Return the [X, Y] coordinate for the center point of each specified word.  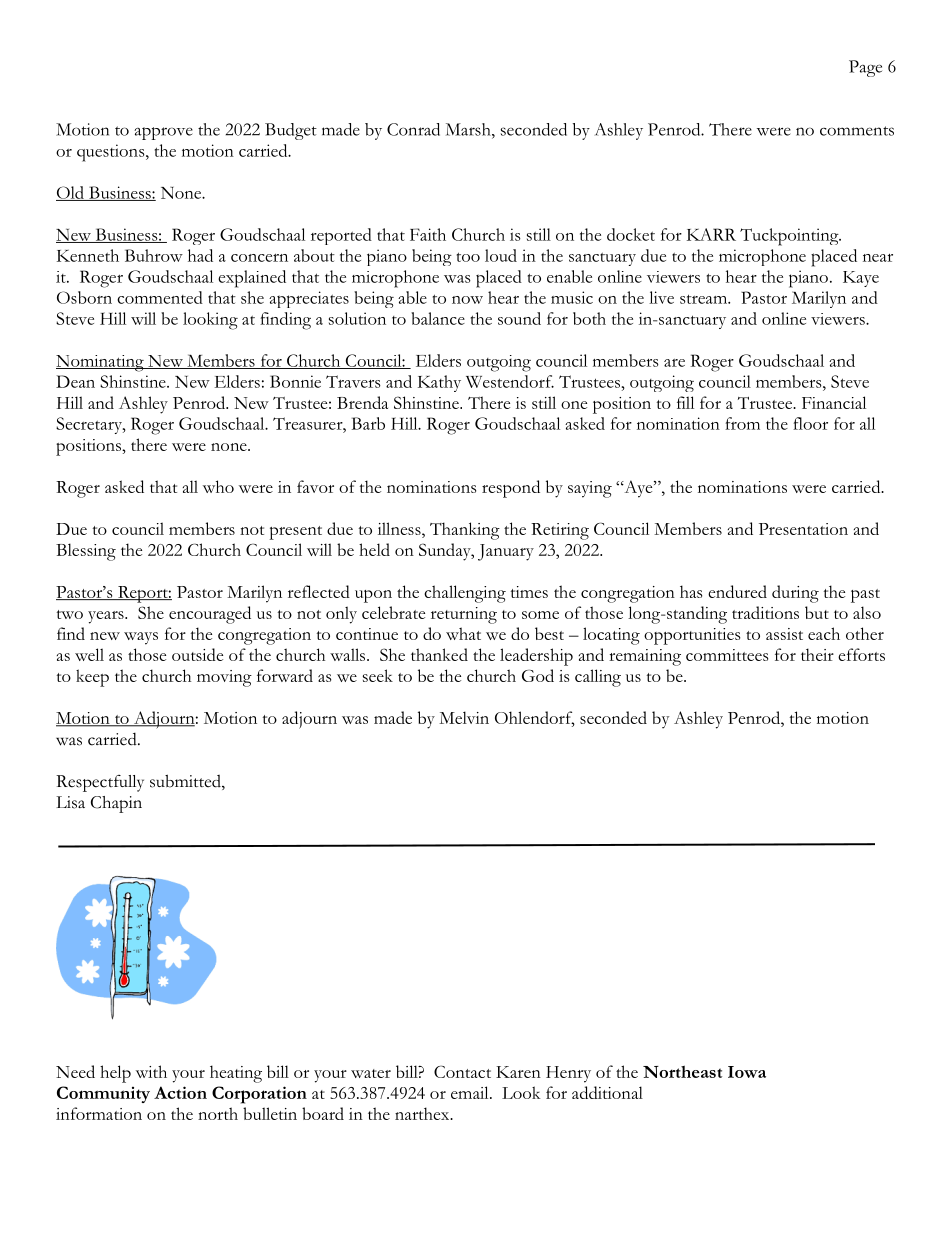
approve [163, 133]
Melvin [464, 717]
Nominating [101, 363]
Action [180, 1092]
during [795, 594]
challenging [465, 594]
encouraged [210, 615]
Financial [834, 402]
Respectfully [100, 783]
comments [857, 131]
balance [438, 318]
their [817, 654]
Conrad [413, 129]
